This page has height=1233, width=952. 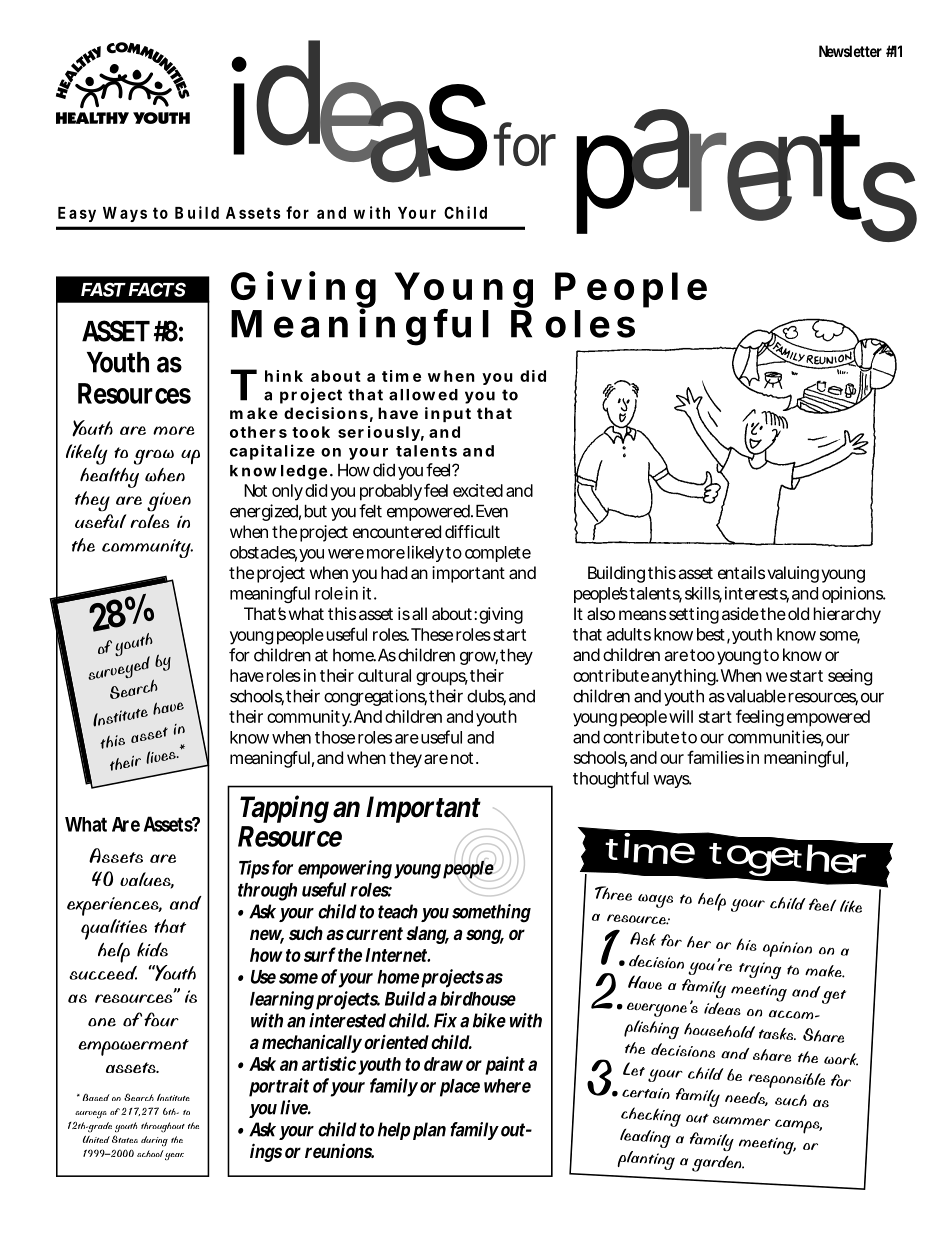 What do you see at coordinates (442, 679) in the page?
I see `groups` at bounding box center [442, 679].
